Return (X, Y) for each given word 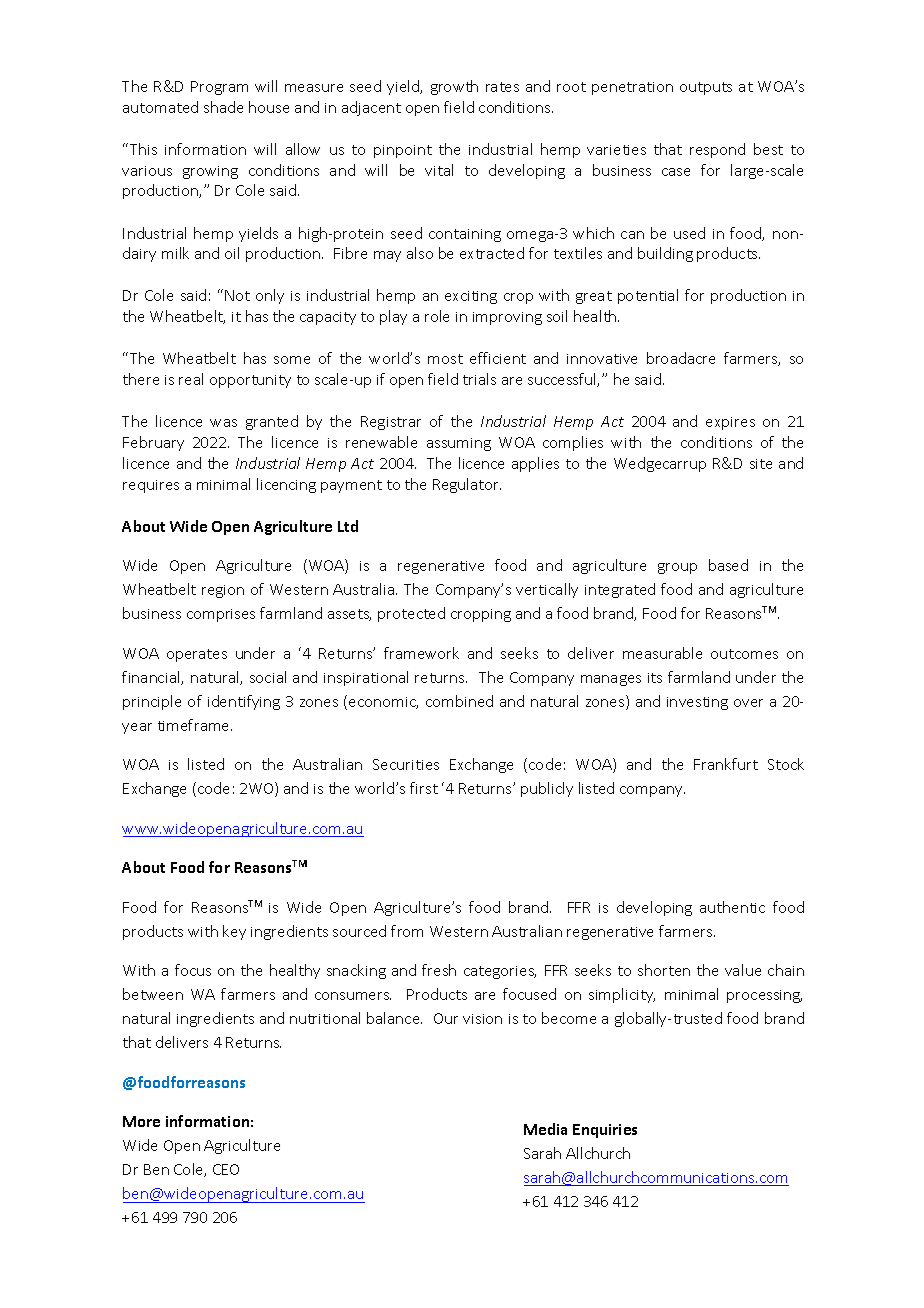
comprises (221, 615)
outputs (706, 88)
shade (223, 107)
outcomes (744, 654)
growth (454, 87)
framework (421, 653)
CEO (226, 1169)
